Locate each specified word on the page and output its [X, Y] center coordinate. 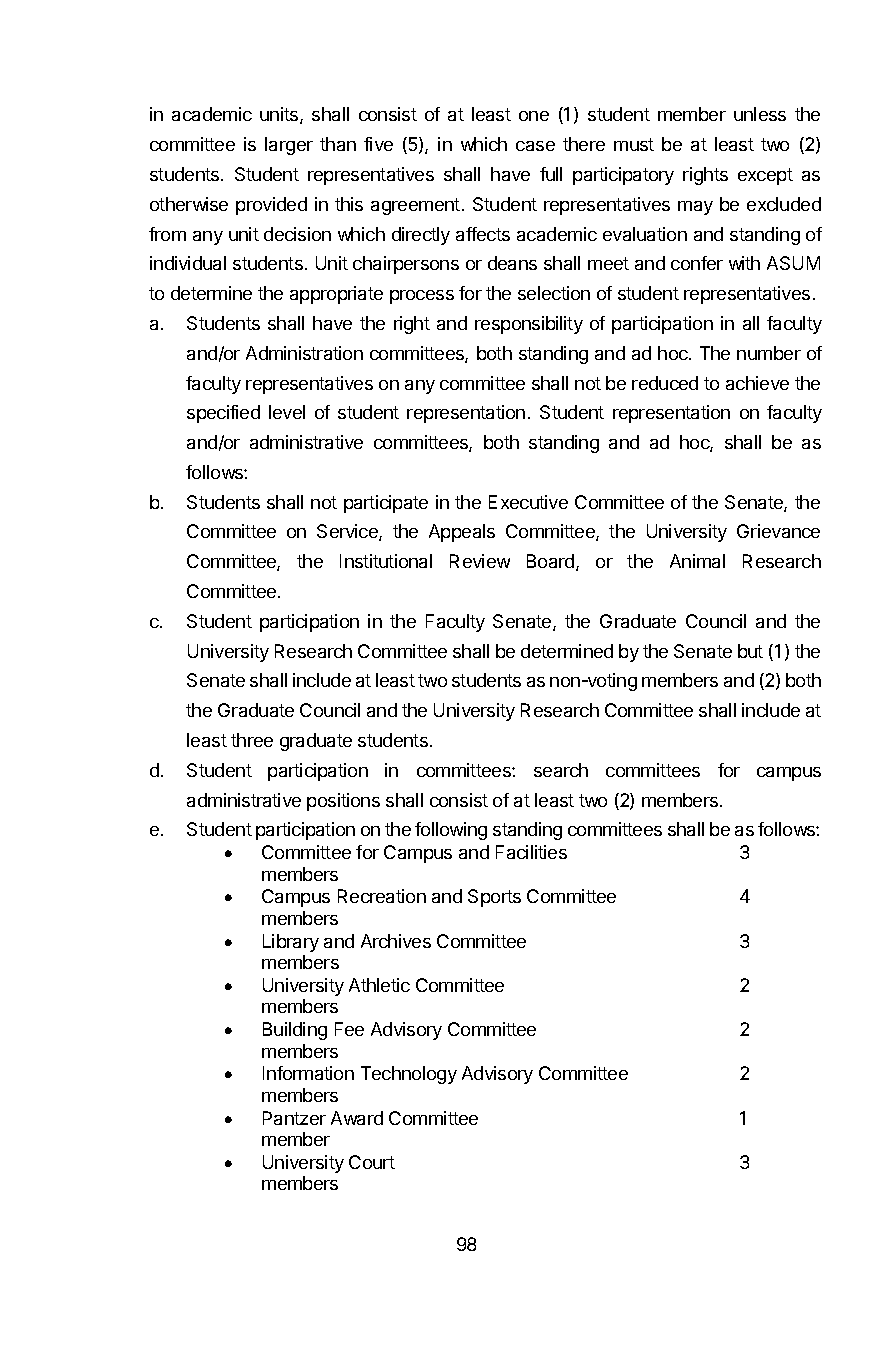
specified [223, 414]
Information [308, 1073]
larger [289, 146]
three [252, 740]
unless [760, 114]
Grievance [778, 531]
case [535, 146]
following [451, 831]
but [750, 651]
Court [372, 1162]
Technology [409, 1075]
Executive [528, 502]
